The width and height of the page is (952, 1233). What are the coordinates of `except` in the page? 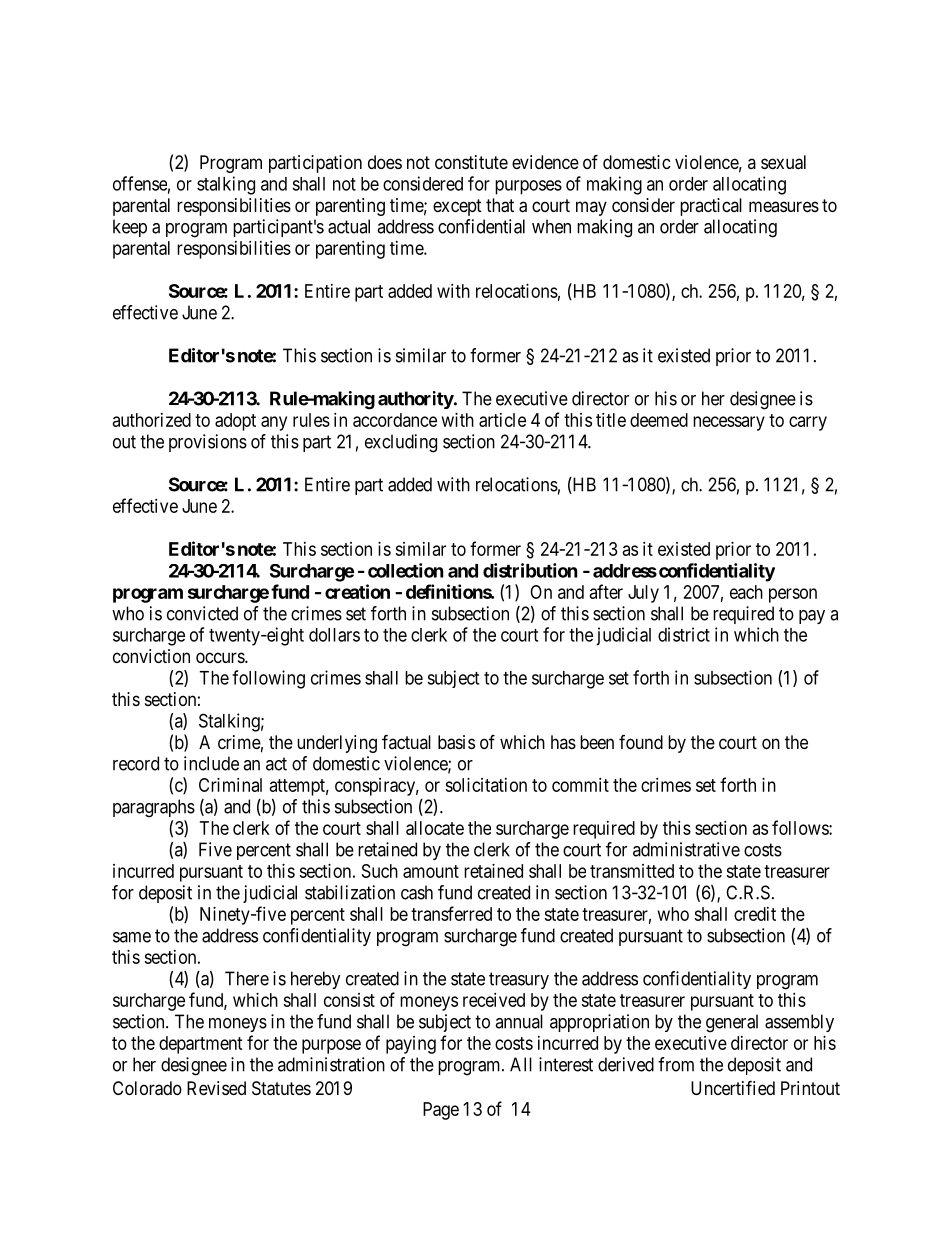 It's located at (457, 207).
